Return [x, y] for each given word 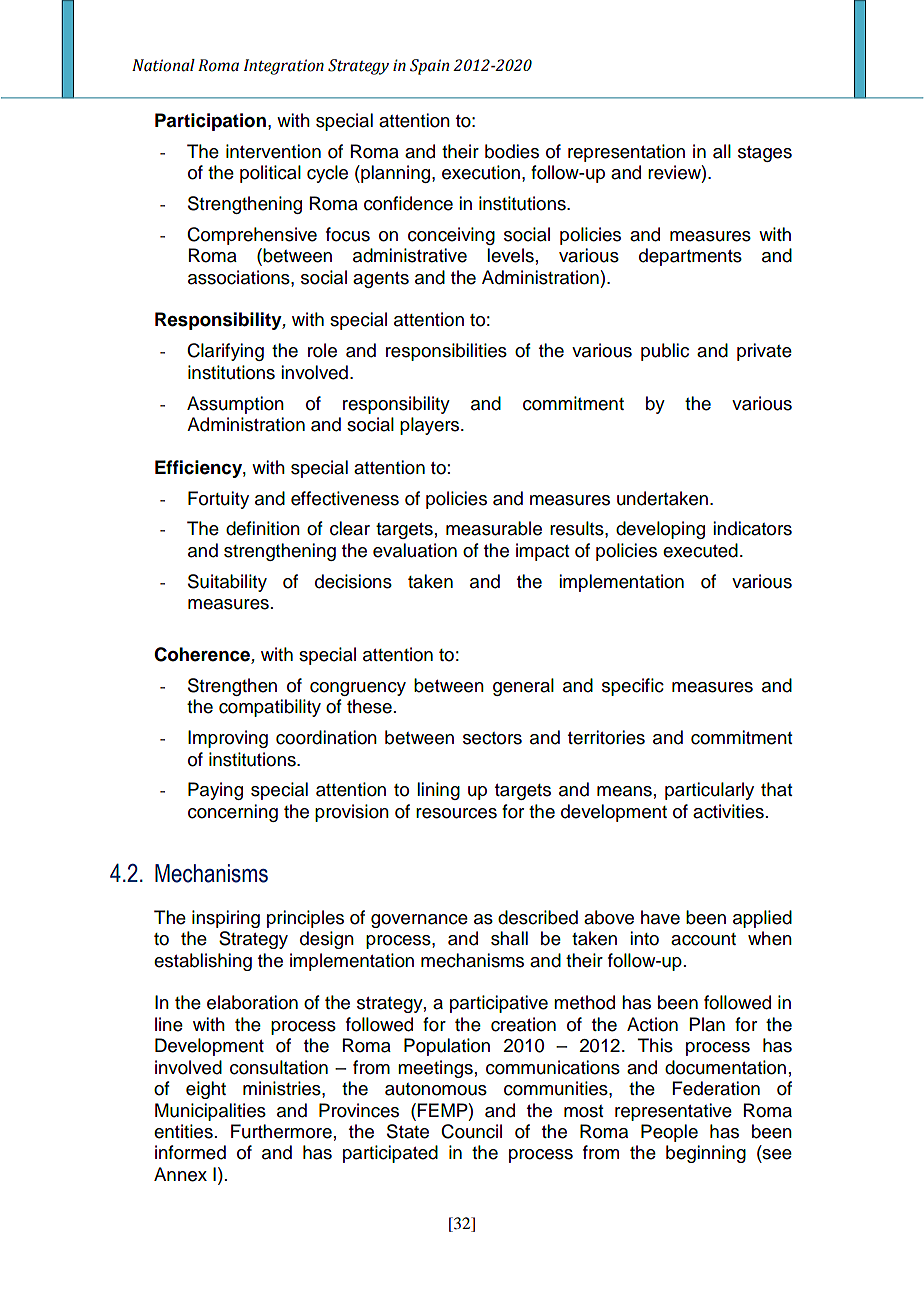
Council [471, 1131]
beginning [706, 1154]
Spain [429, 67]
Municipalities [210, 1112]
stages [765, 154]
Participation [210, 122]
